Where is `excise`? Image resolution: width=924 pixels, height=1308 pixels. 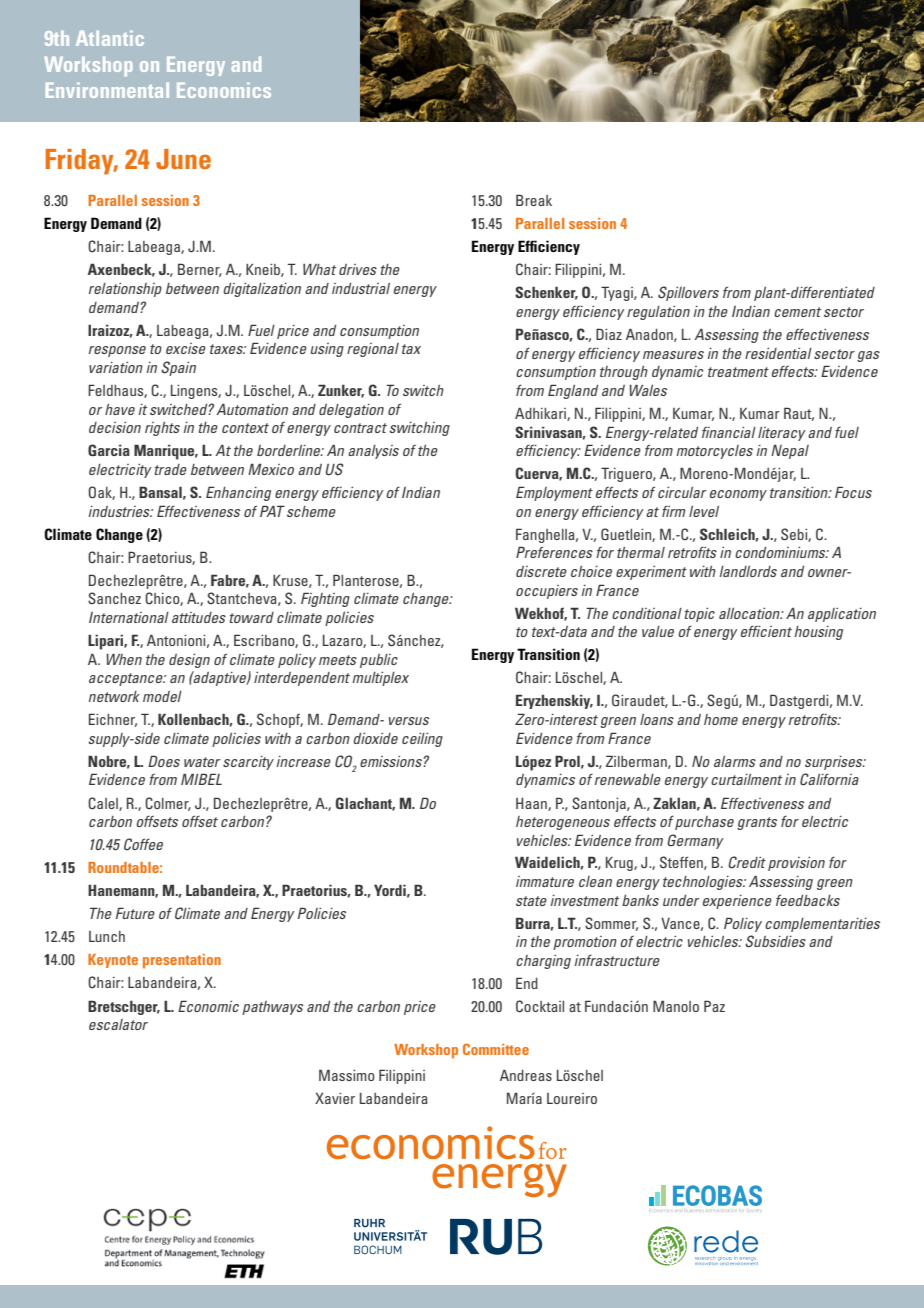
excise is located at coordinates (186, 348).
